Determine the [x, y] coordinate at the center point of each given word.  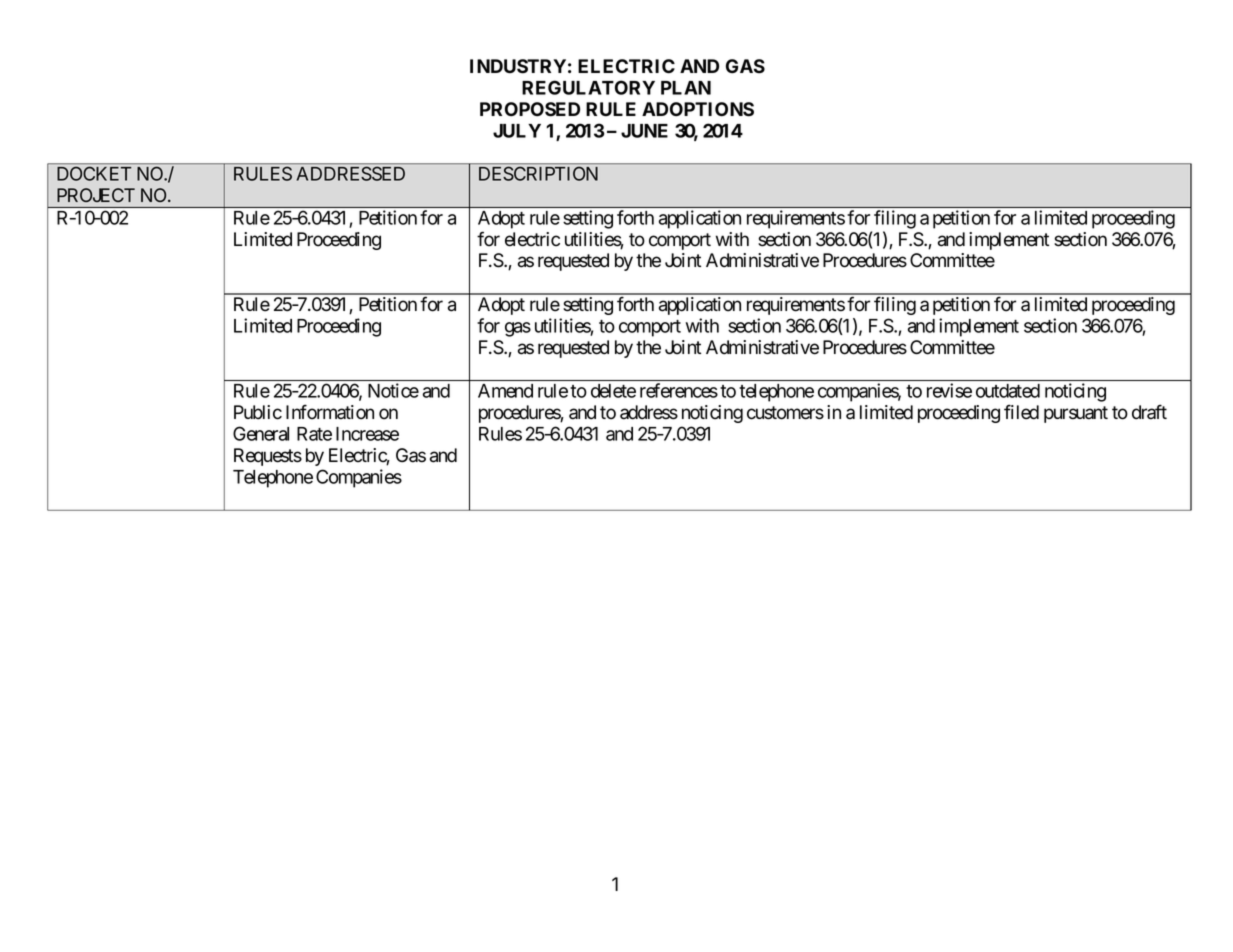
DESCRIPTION [538, 173]
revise [949, 390]
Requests [268, 457]
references [679, 390]
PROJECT [96, 195]
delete [613, 391]
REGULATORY [588, 87]
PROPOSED [530, 109]
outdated [1008, 391]
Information [330, 412]
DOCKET [94, 173]
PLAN [686, 88]
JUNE [644, 131]
